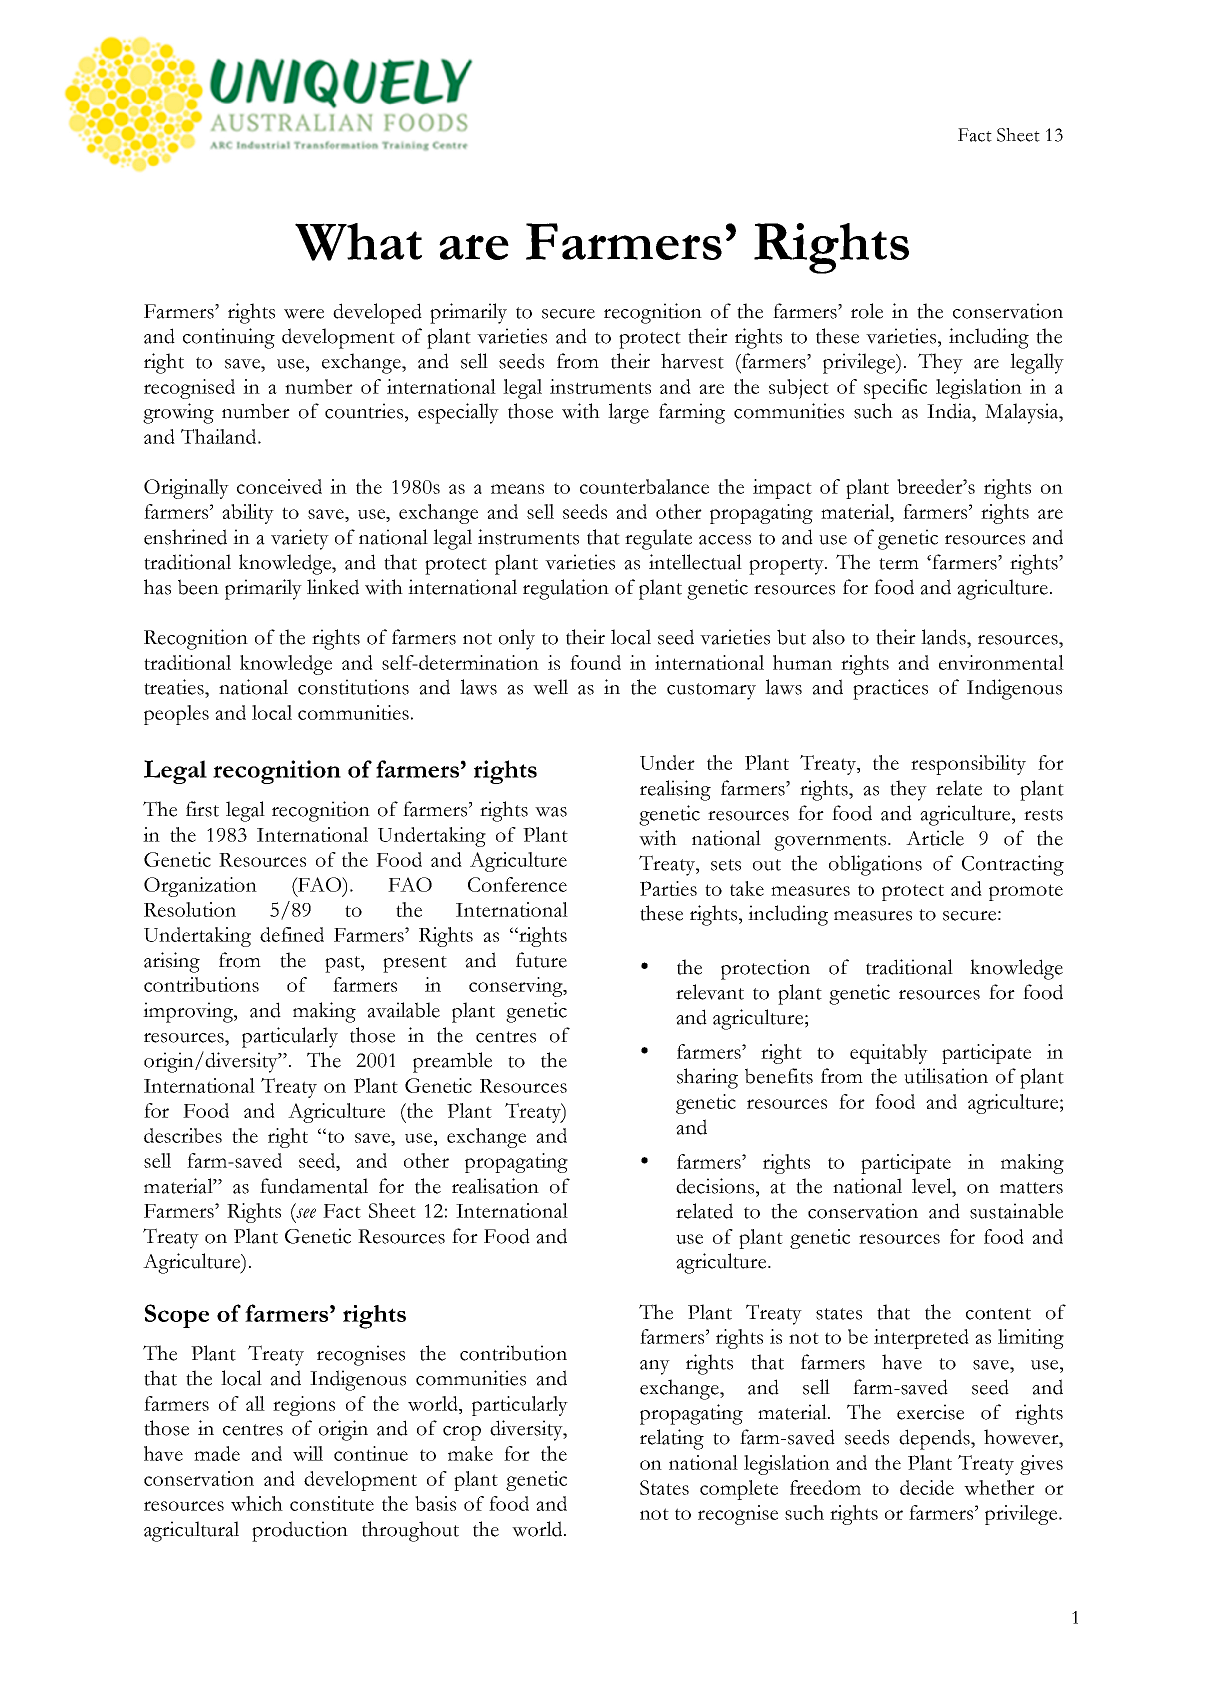 The height and width of the page is (1708, 1207). What do you see at coordinates (628, 413) in the page?
I see `large` at bounding box center [628, 413].
